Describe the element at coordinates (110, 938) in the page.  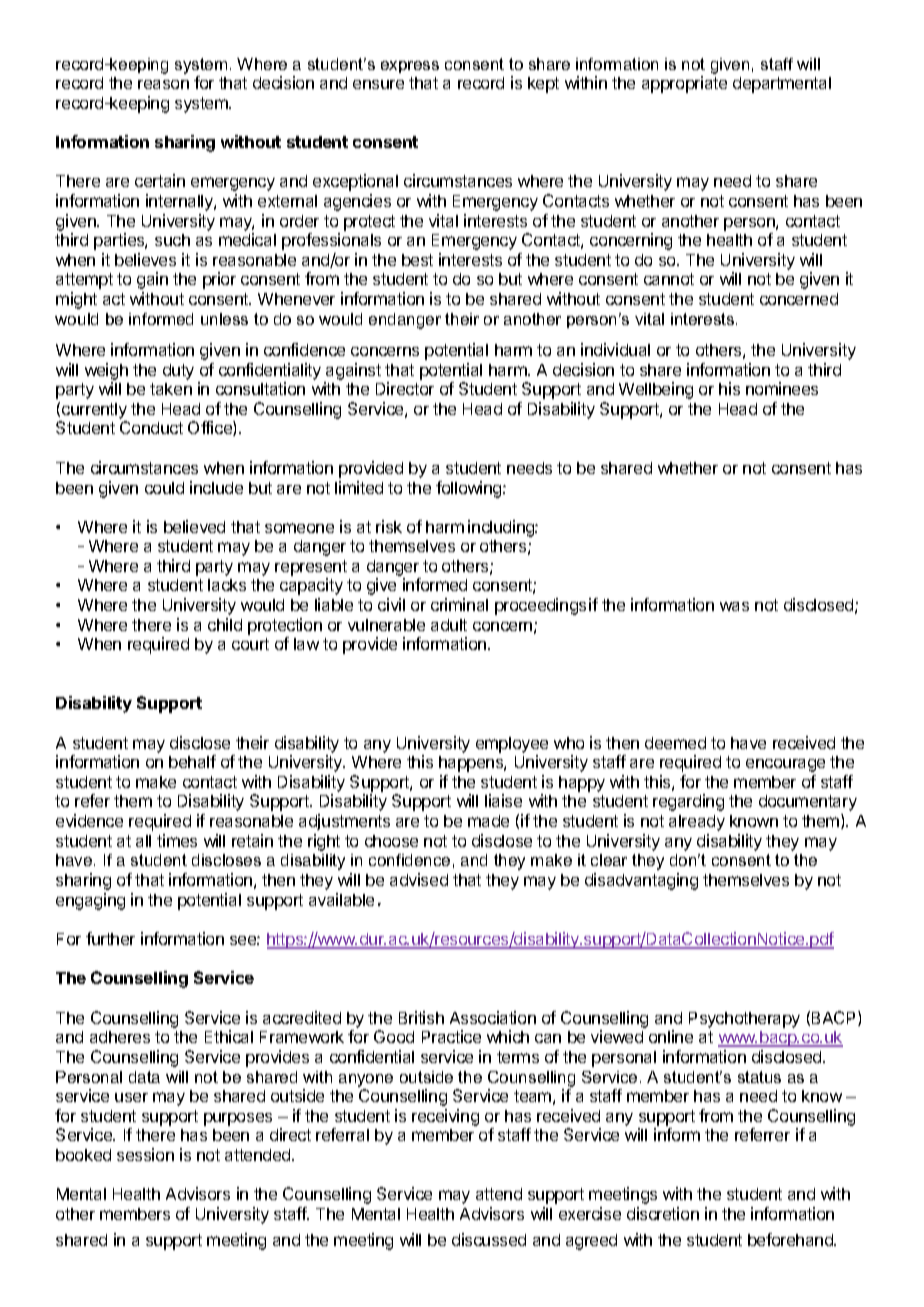
I see `further` at that location.
